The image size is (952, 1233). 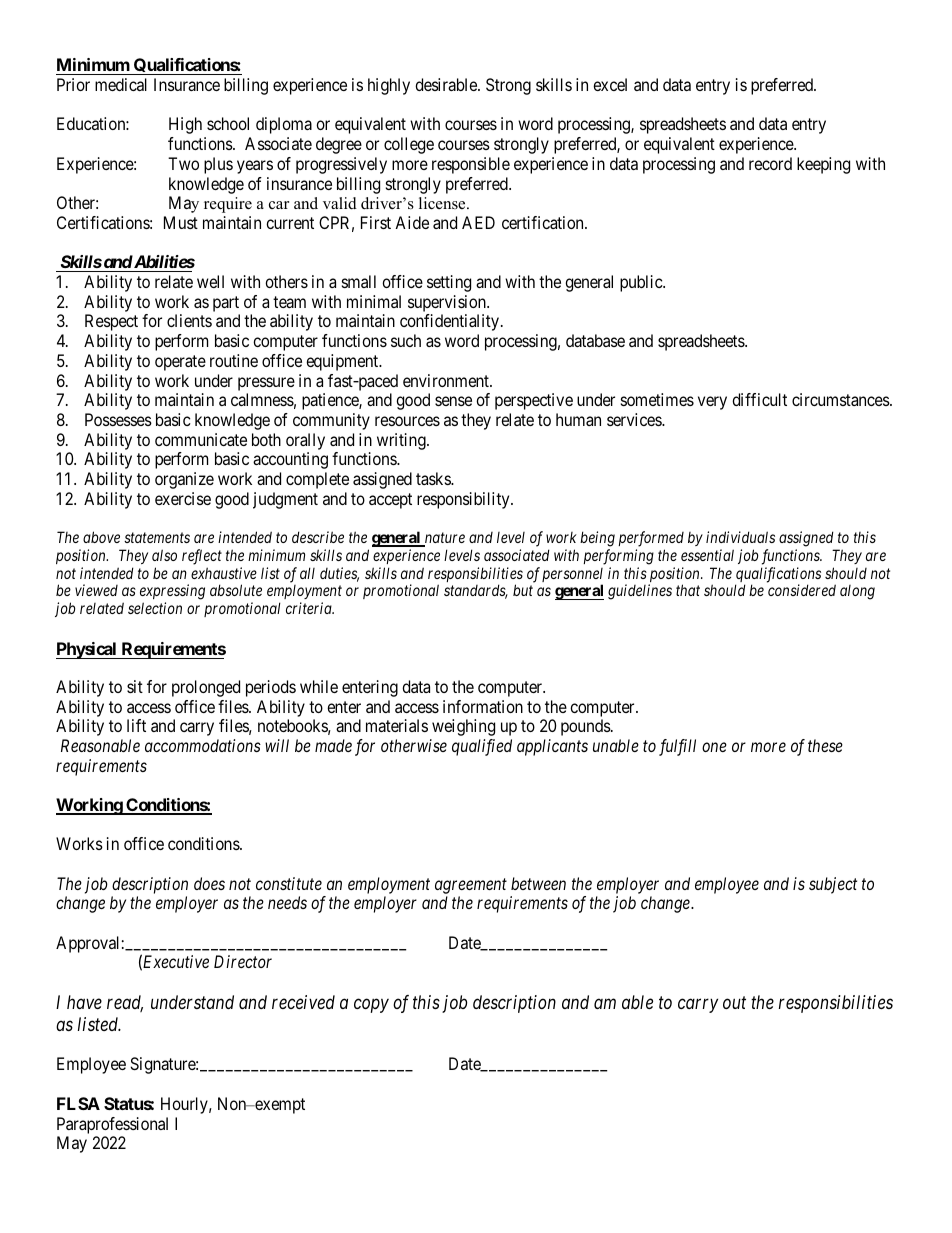 I want to click on record, so click(x=770, y=163).
